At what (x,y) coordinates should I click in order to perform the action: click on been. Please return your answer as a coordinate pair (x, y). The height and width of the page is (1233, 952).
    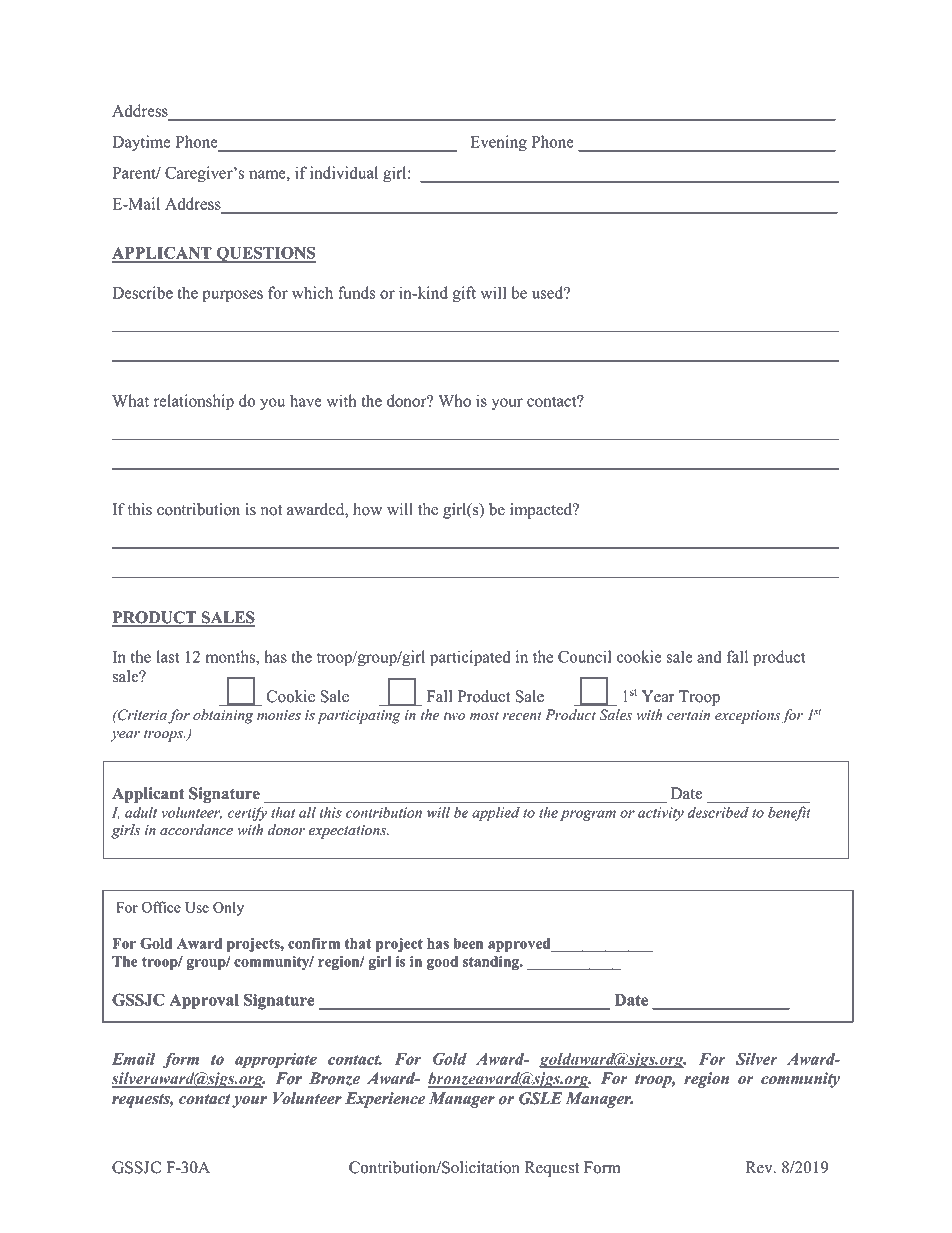
    Looking at the image, I should click on (468, 943).
